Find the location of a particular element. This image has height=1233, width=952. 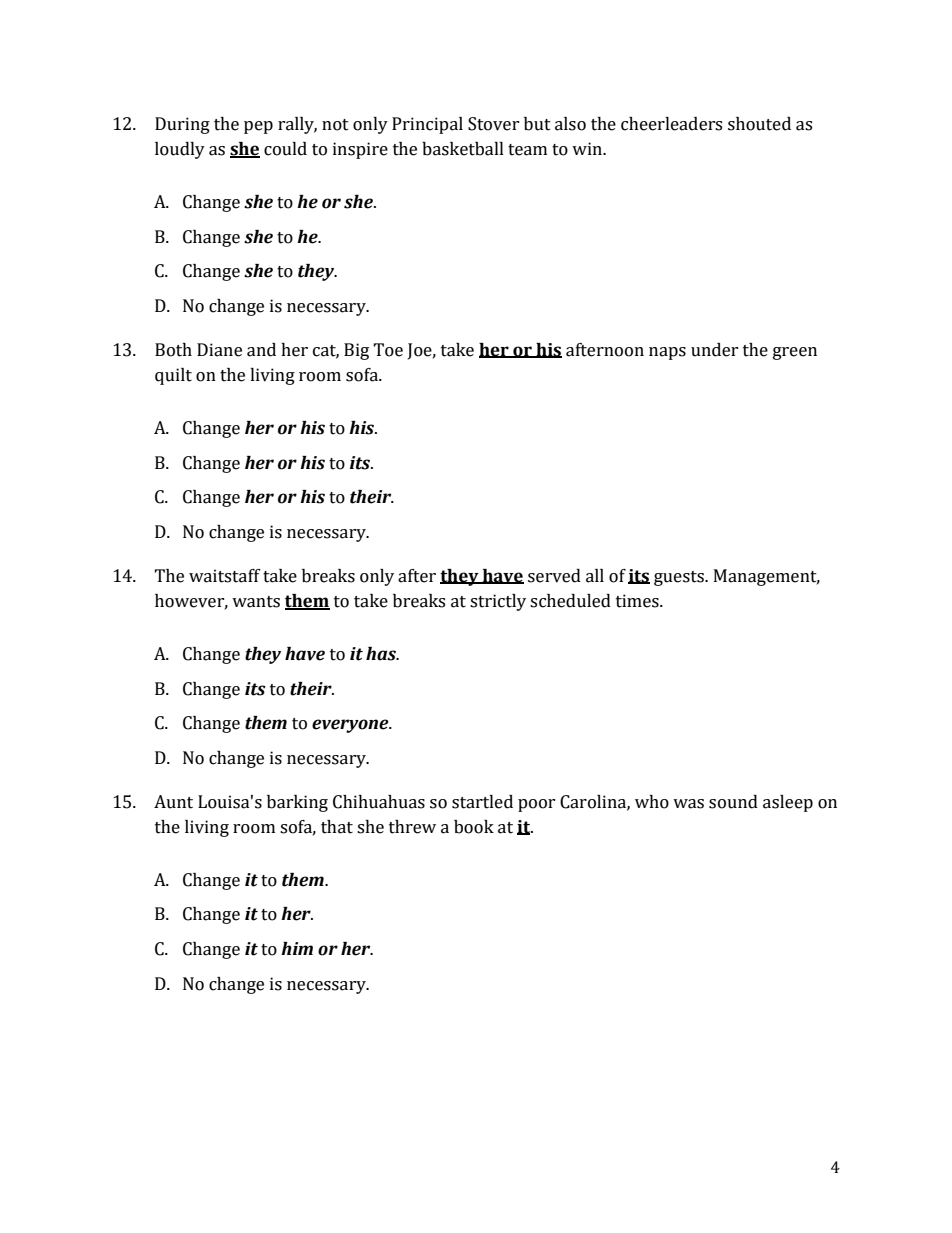

him is located at coordinates (297, 948).
